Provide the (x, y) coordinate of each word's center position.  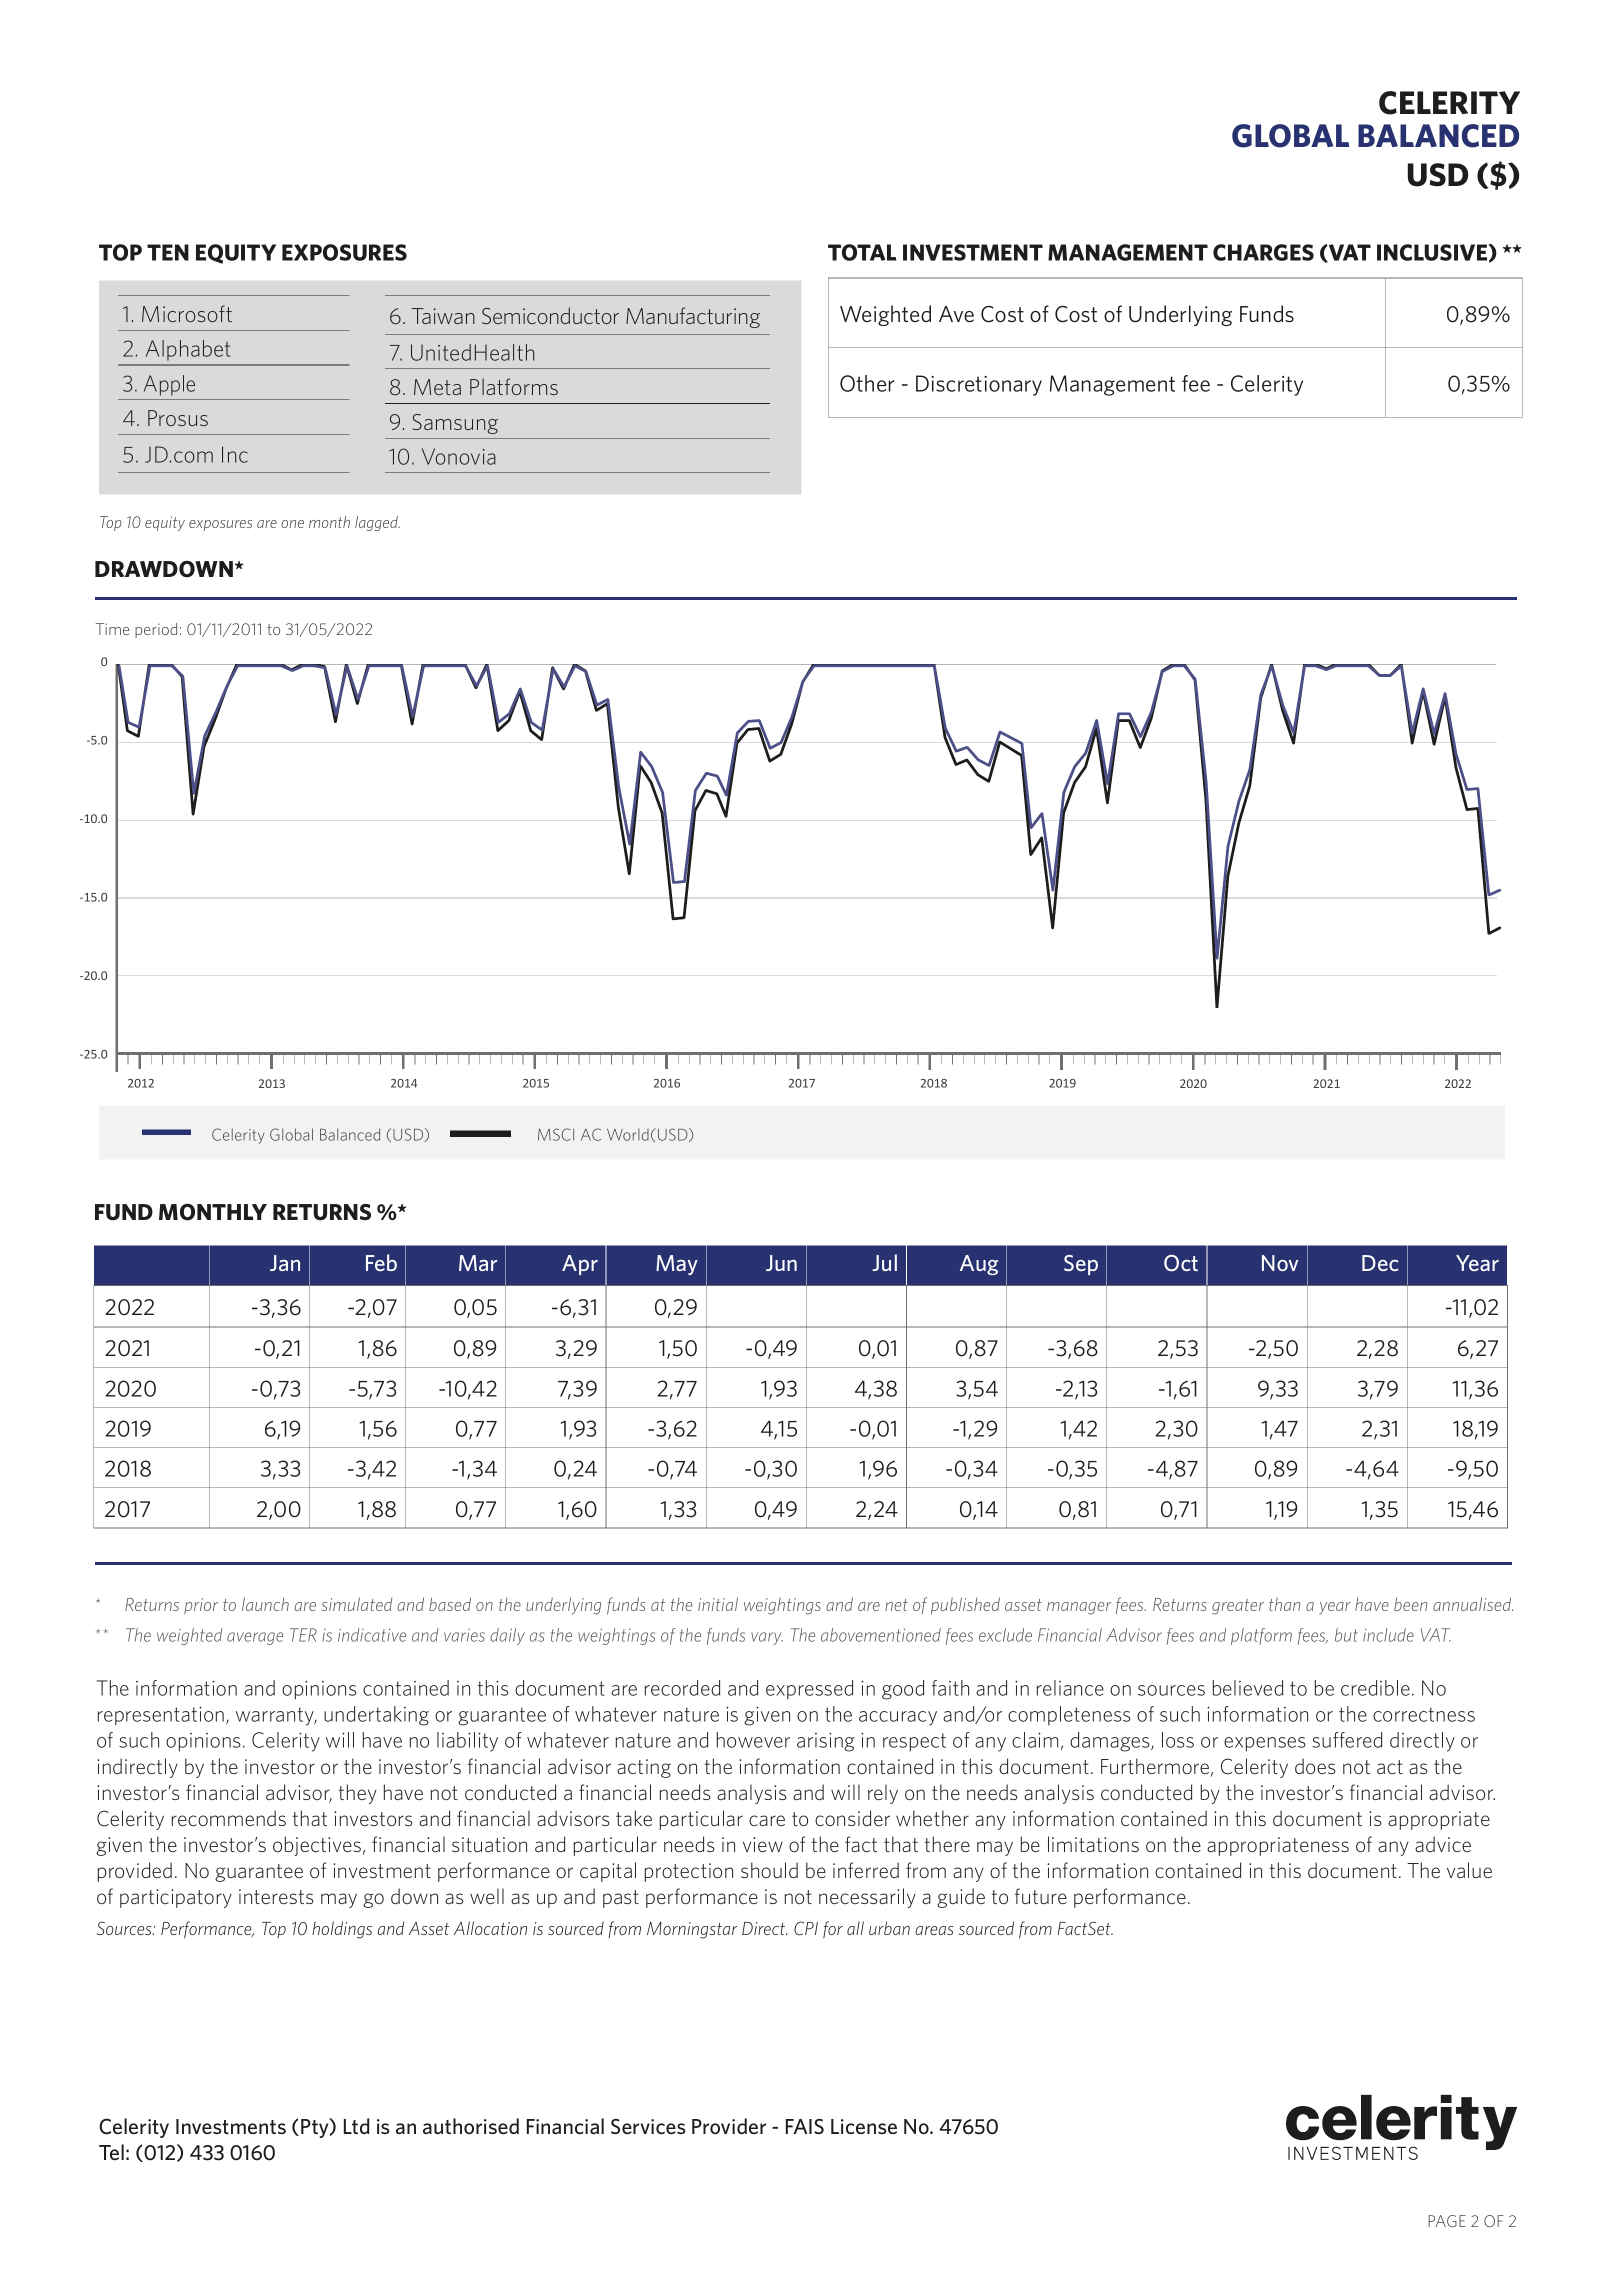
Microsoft (187, 313)
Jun (781, 1263)
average (255, 1638)
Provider (729, 2126)
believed (1248, 1688)
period (156, 630)
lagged (377, 523)
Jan (285, 1263)
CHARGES (1263, 252)
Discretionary (979, 385)
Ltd (356, 2126)
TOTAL (862, 252)
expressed (809, 1690)
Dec (1380, 1263)
